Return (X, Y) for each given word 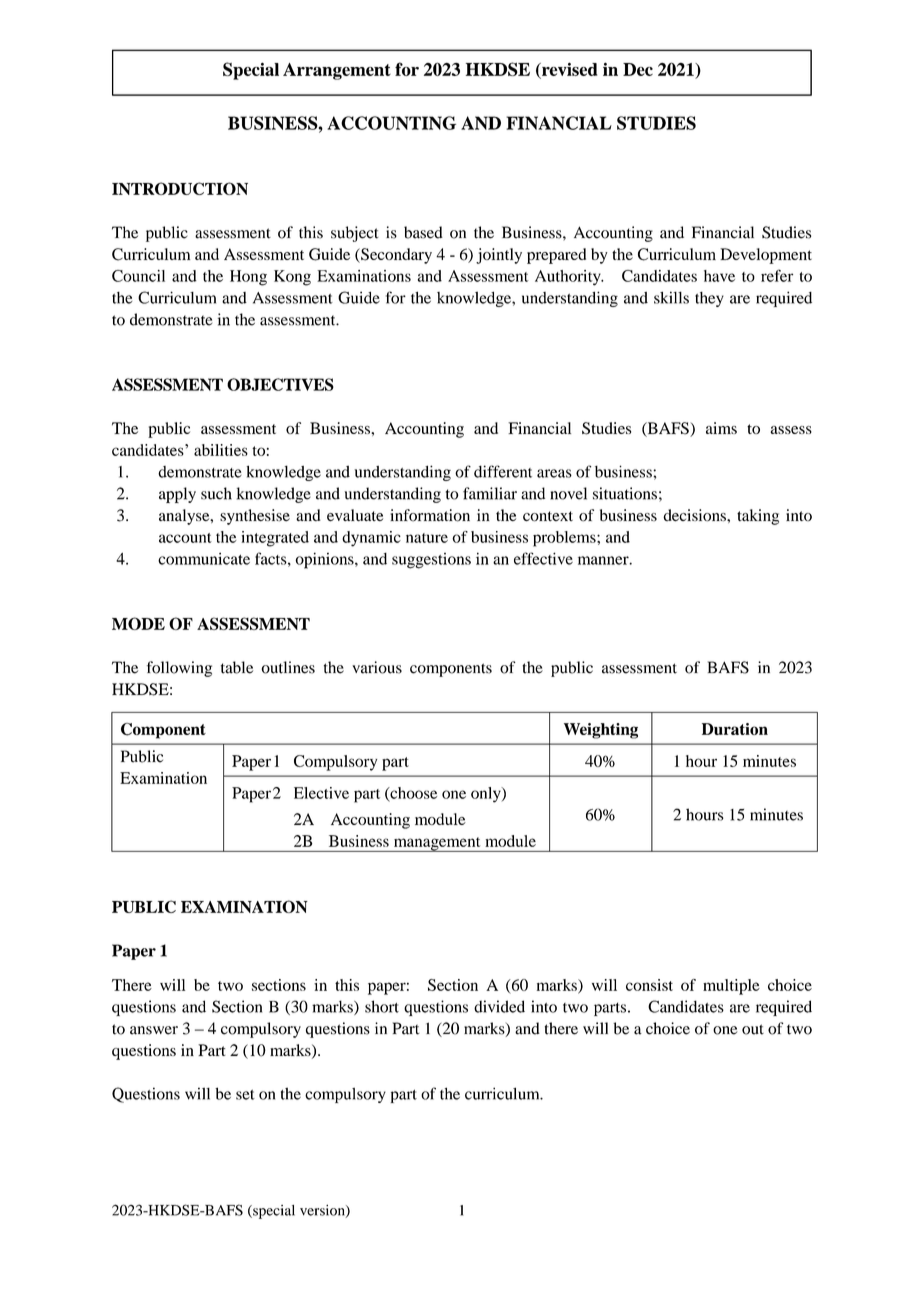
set (245, 1095)
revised (568, 69)
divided (499, 1006)
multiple (731, 987)
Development (766, 256)
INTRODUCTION (180, 188)
